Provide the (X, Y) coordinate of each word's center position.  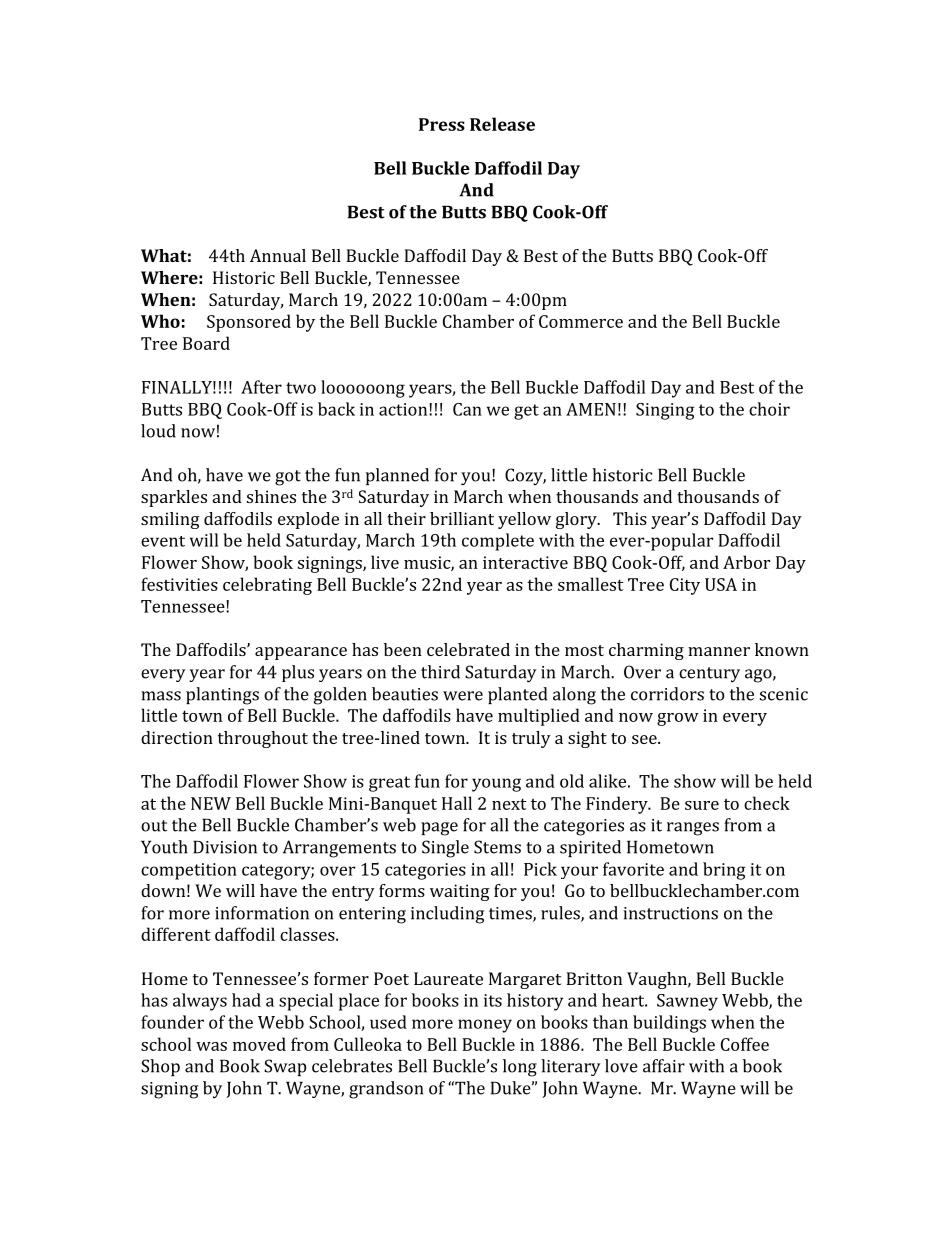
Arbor (746, 562)
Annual (278, 255)
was (211, 1046)
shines (271, 496)
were (463, 696)
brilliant (462, 518)
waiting (460, 892)
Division (225, 847)
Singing (665, 411)
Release (502, 124)
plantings (222, 696)
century (709, 675)
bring (724, 871)
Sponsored (249, 323)
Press (442, 124)
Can (467, 409)
